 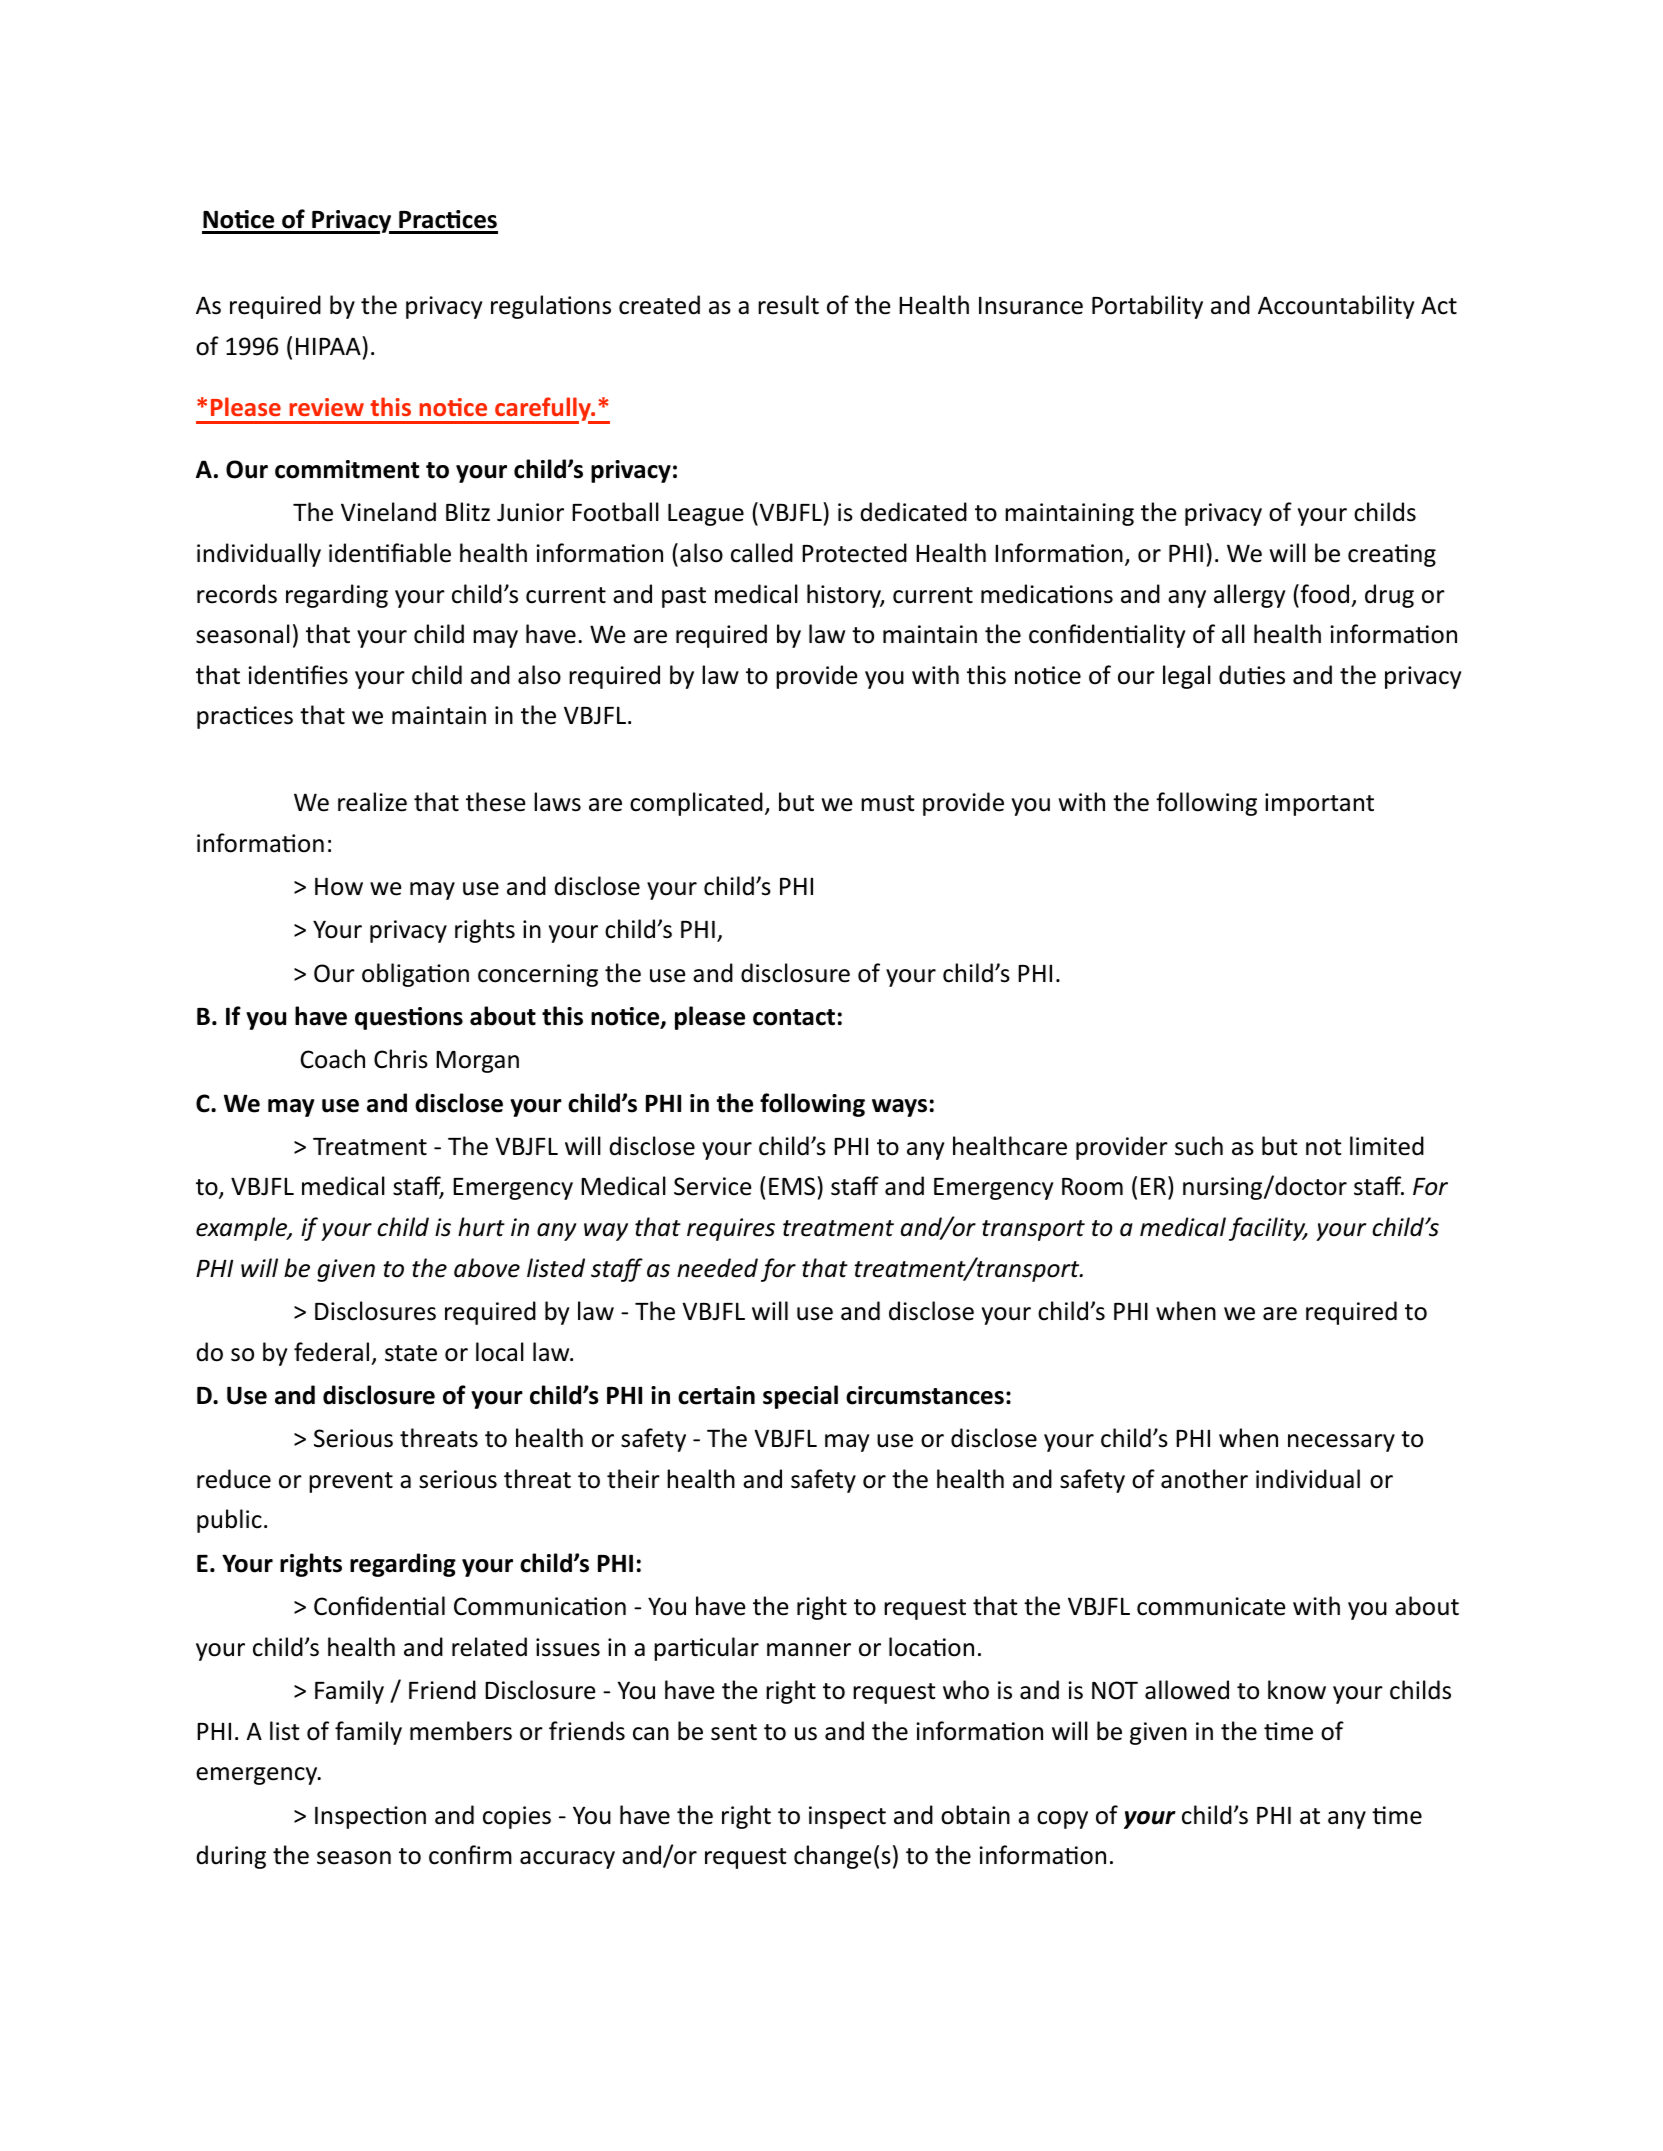 What do you see at coordinates (788, 305) in the image?
I see `result` at bounding box center [788, 305].
